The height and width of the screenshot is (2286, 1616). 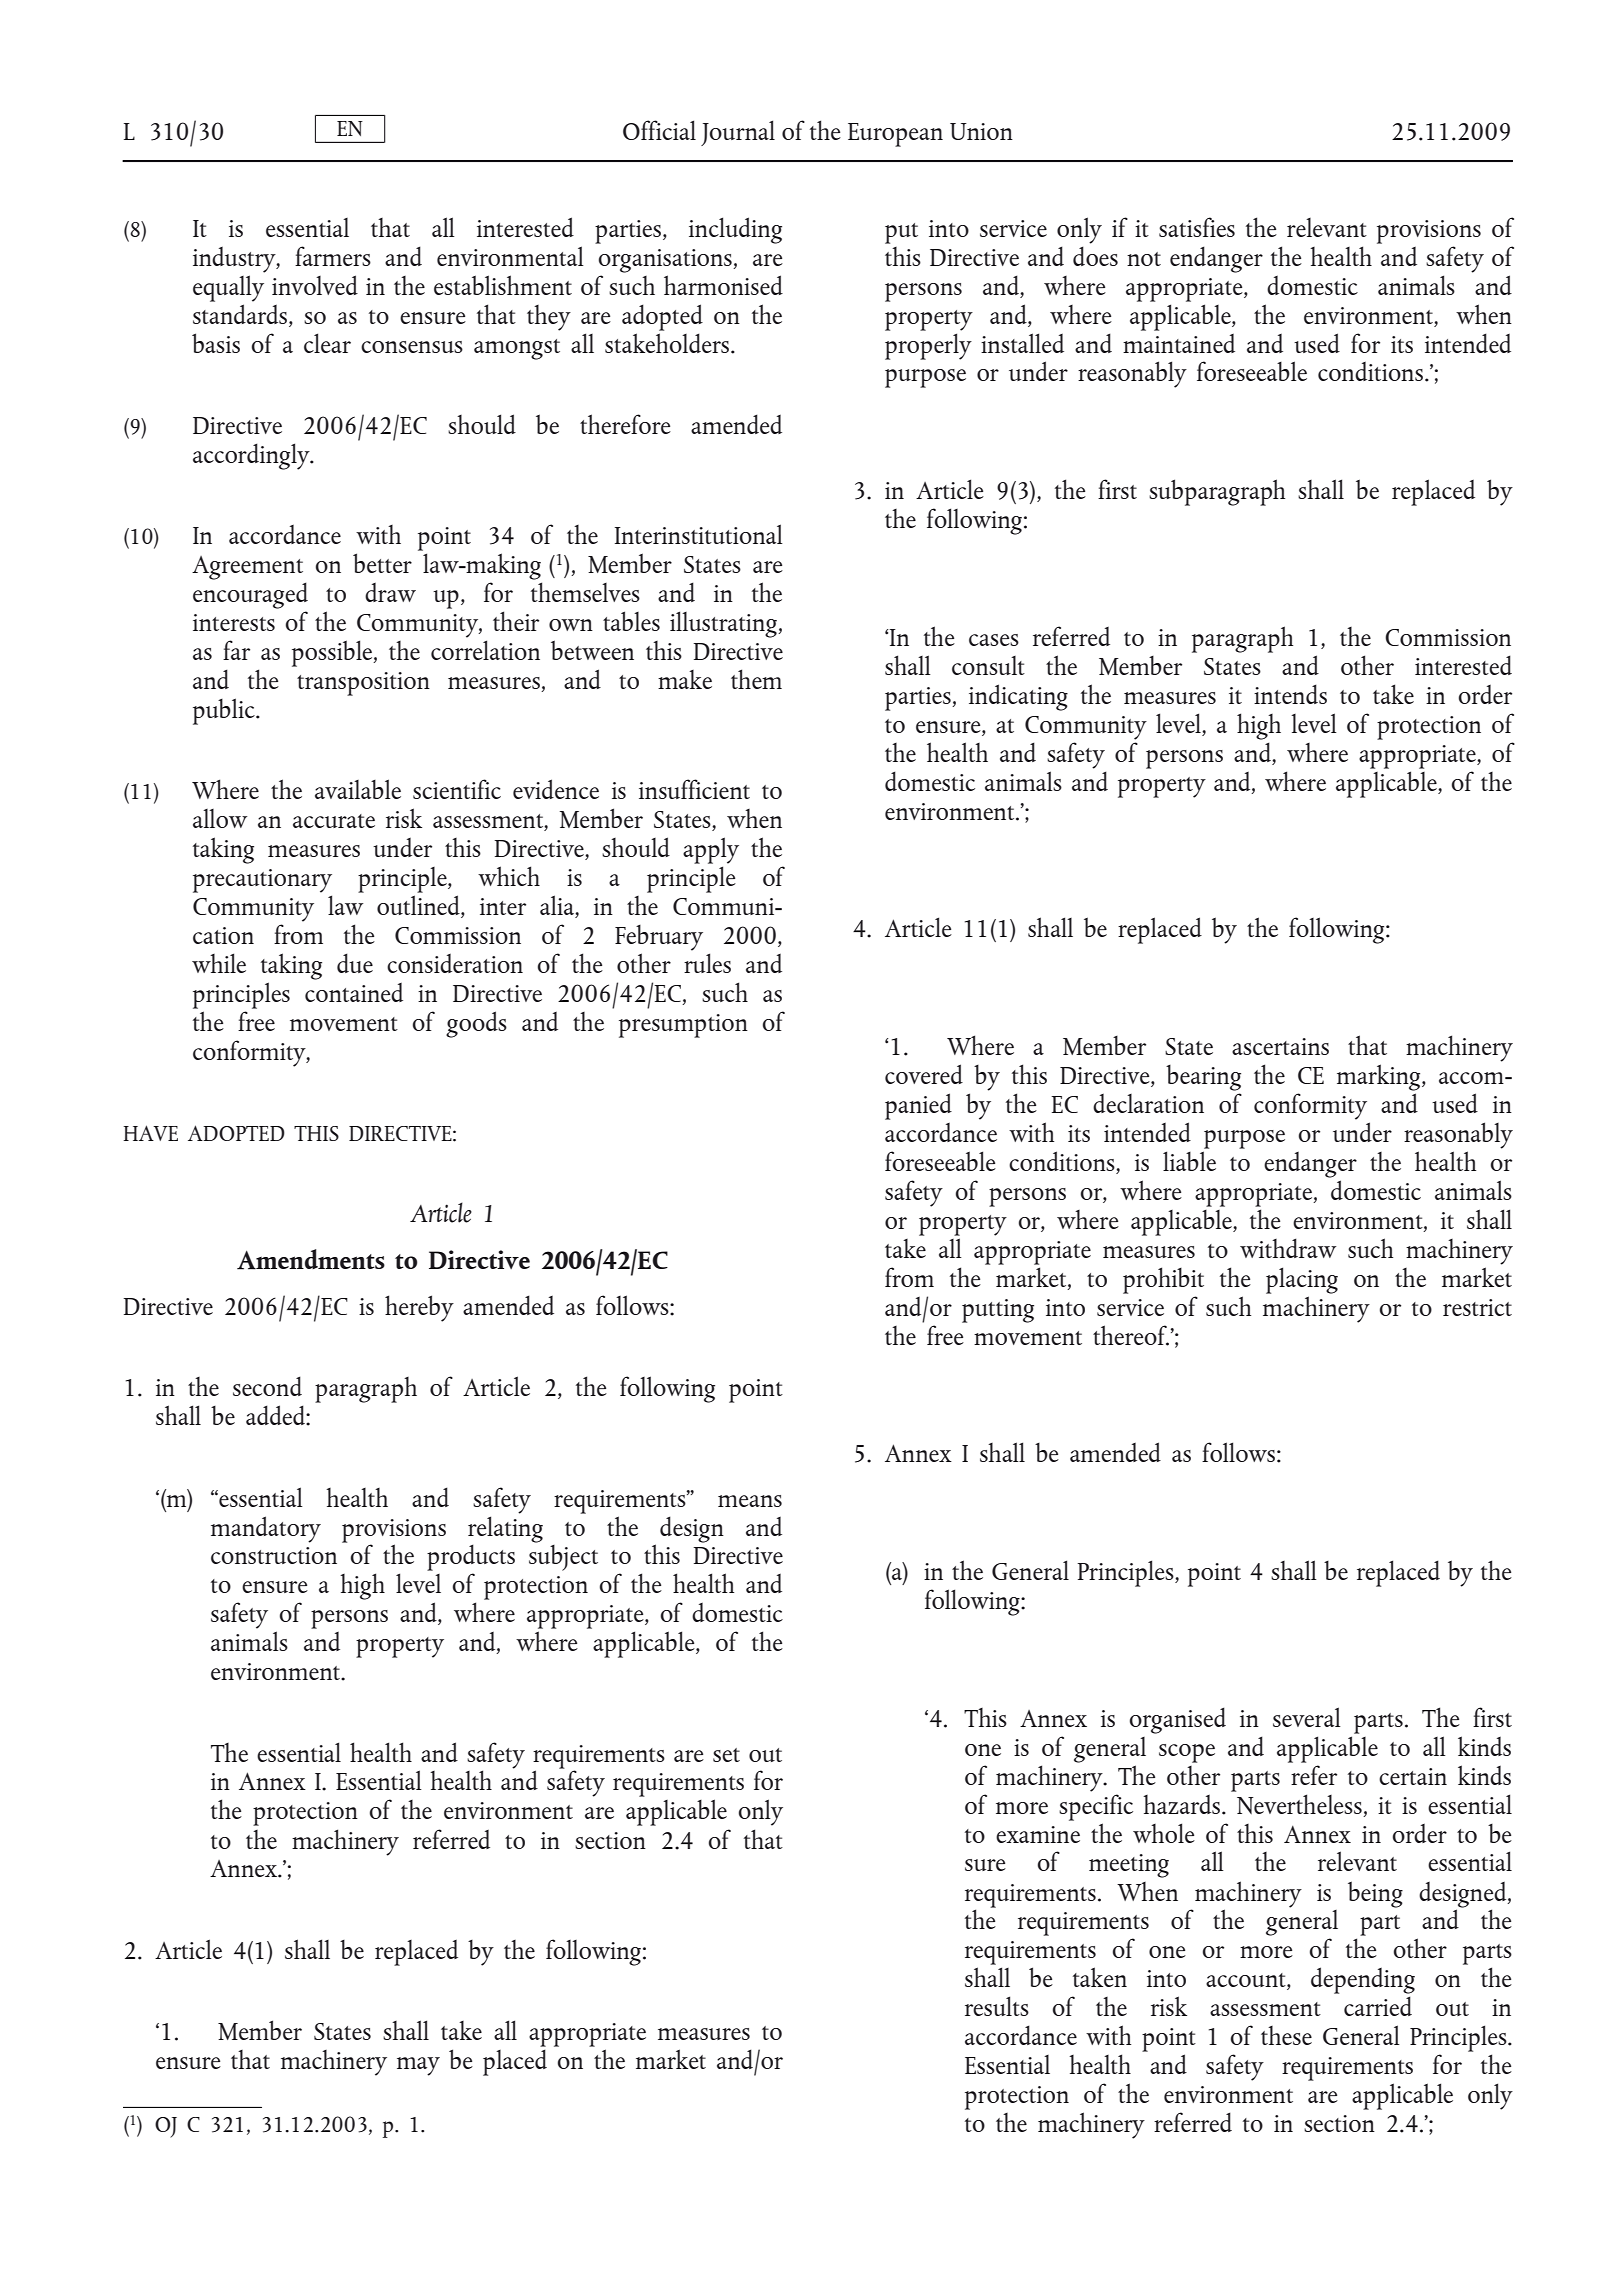 I want to click on contained, so click(x=354, y=992).
